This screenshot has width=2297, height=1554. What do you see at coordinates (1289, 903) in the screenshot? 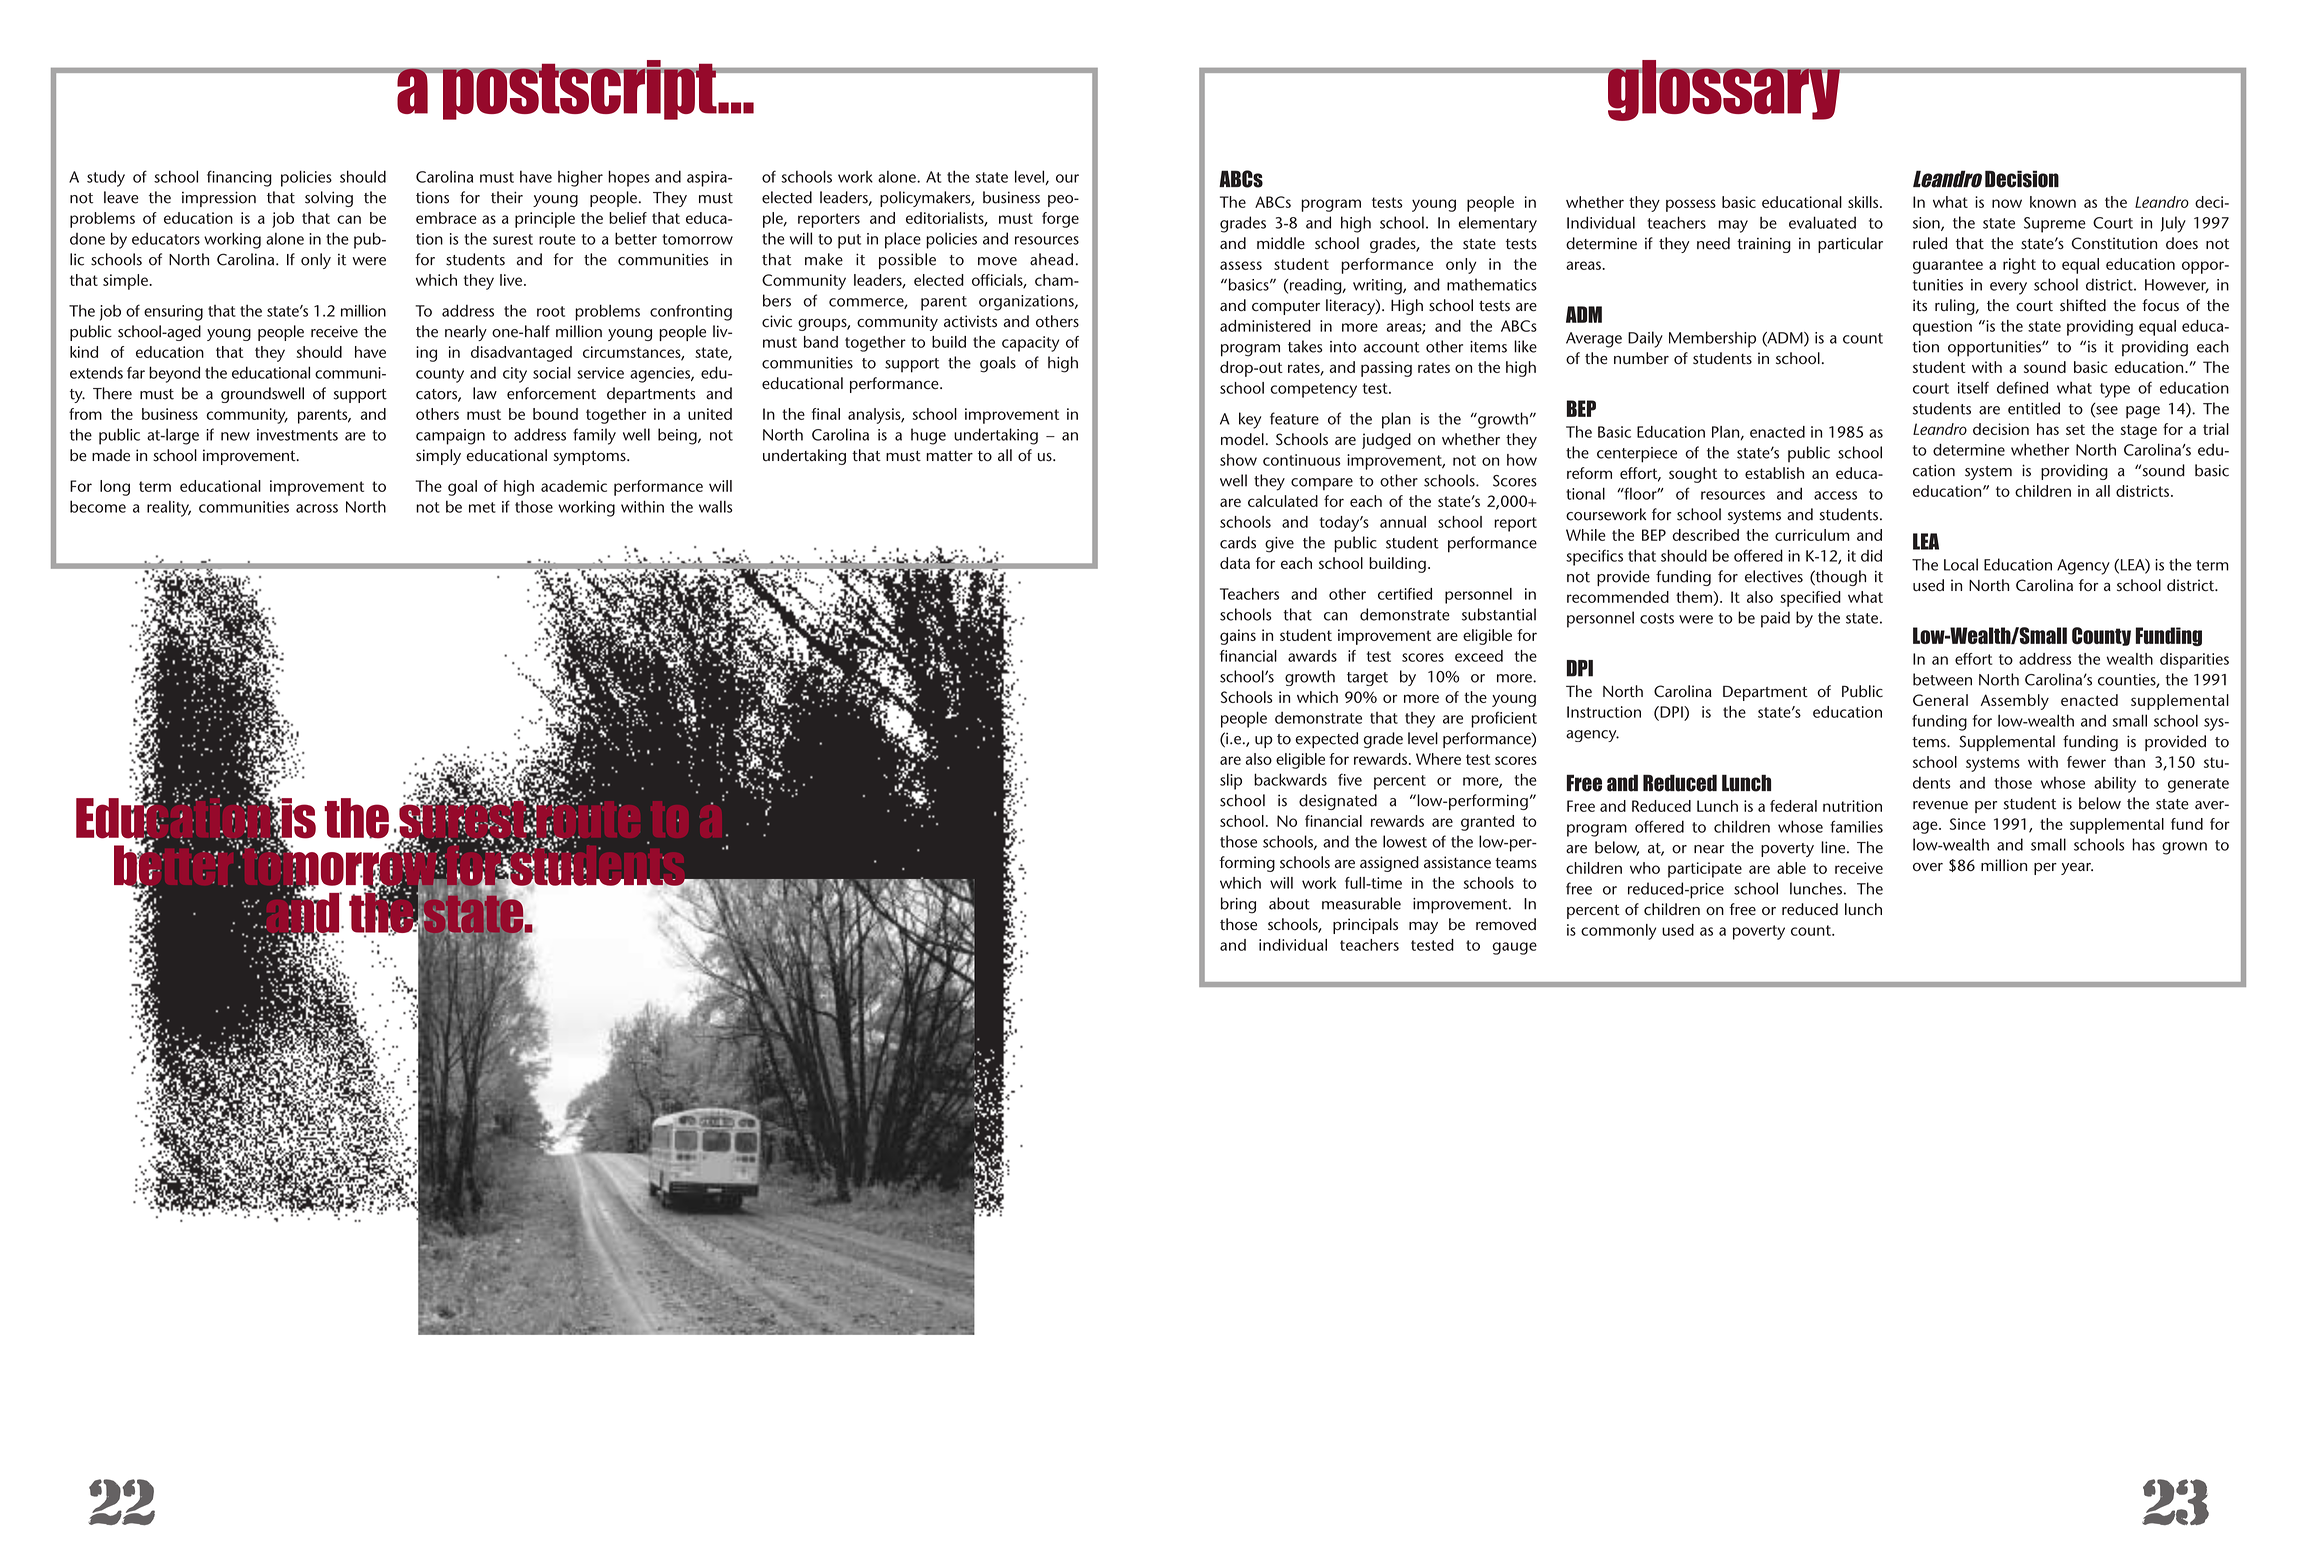
I see `about` at bounding box center [1289, 903].
